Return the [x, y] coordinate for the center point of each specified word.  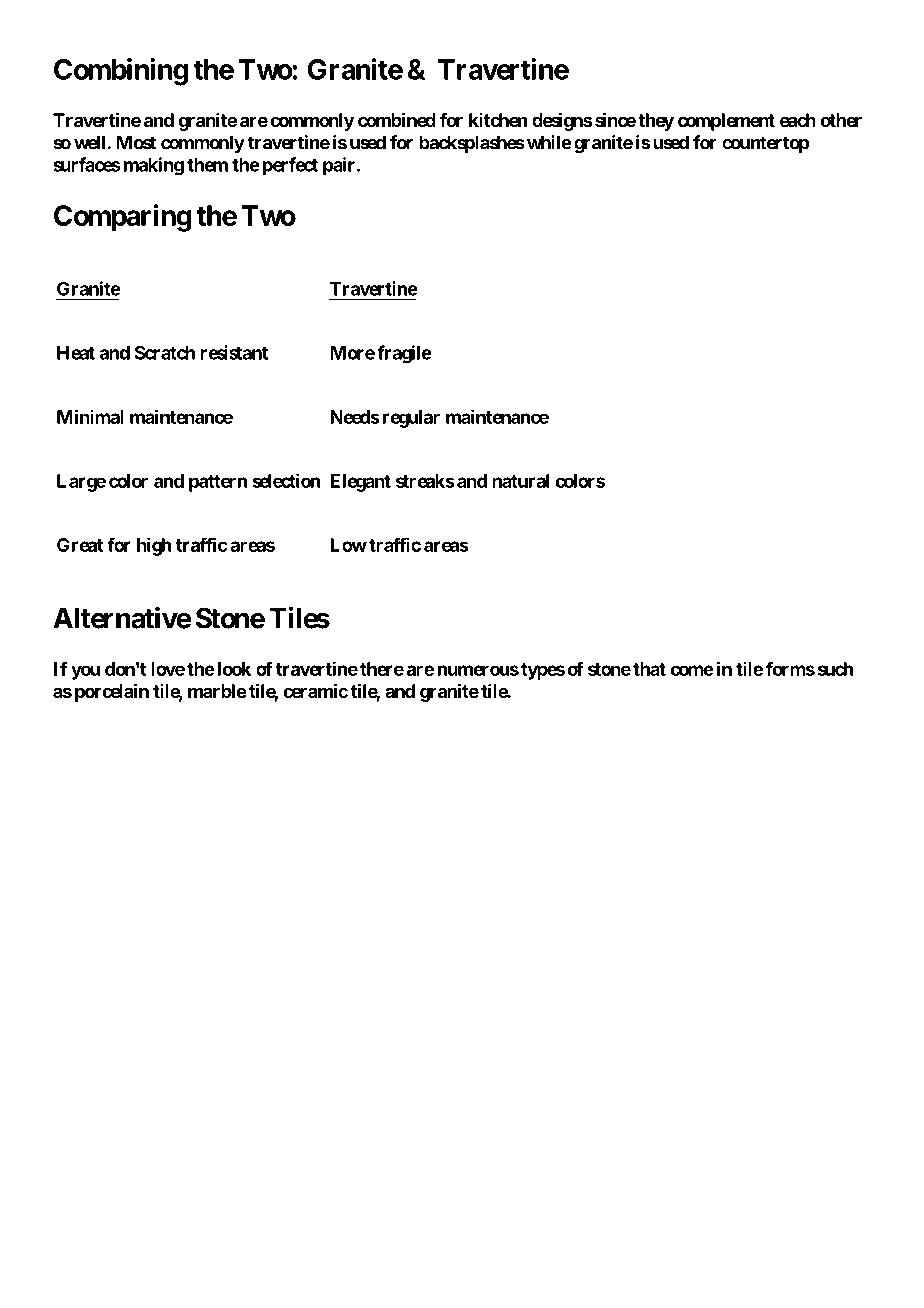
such [835, 669]
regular [411, 419]
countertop [765, 144]
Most [136, 142]
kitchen [498, 120]
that [649, 669]
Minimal [90, 416]
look [234, 669]
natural [520, 481]
